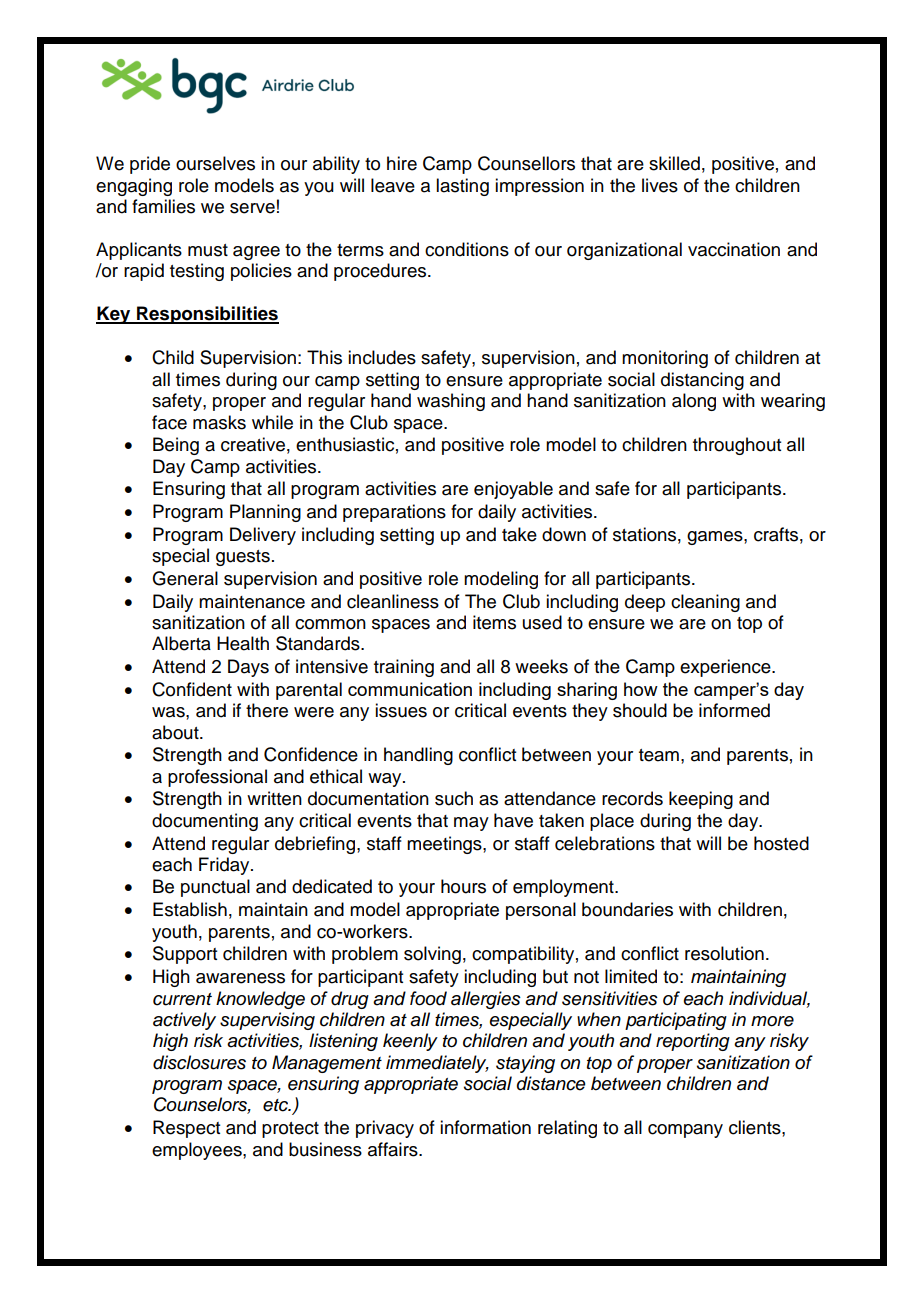 Image resolution: width=924 pixels, height=1303 pixels. What do you see at coordinates (462, 187) in the screenshot?
I see `lasting` at bounding box center [462, 187].
